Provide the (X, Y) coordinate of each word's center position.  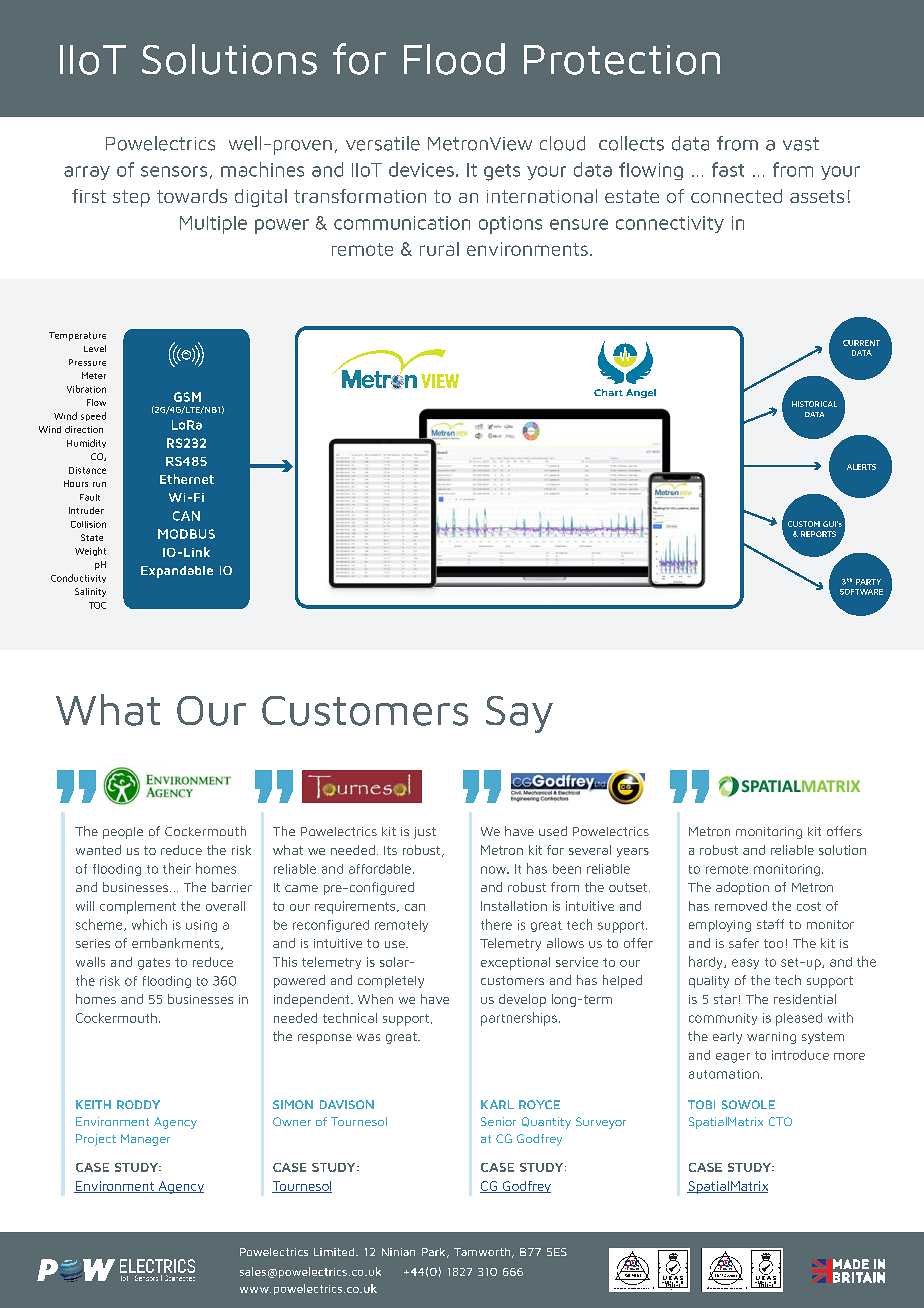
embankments (177, 944)
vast (801, 144)
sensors (174, 171)
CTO (780, 1121)
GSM (187, 397)
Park (435, 1253)
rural (439, 249)
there (496, 924)
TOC (97, 605)
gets (502, 172)
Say (519, 714)
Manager (145, 1140)
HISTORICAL (814, 404)
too (773, 943)
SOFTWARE (861, 592)
